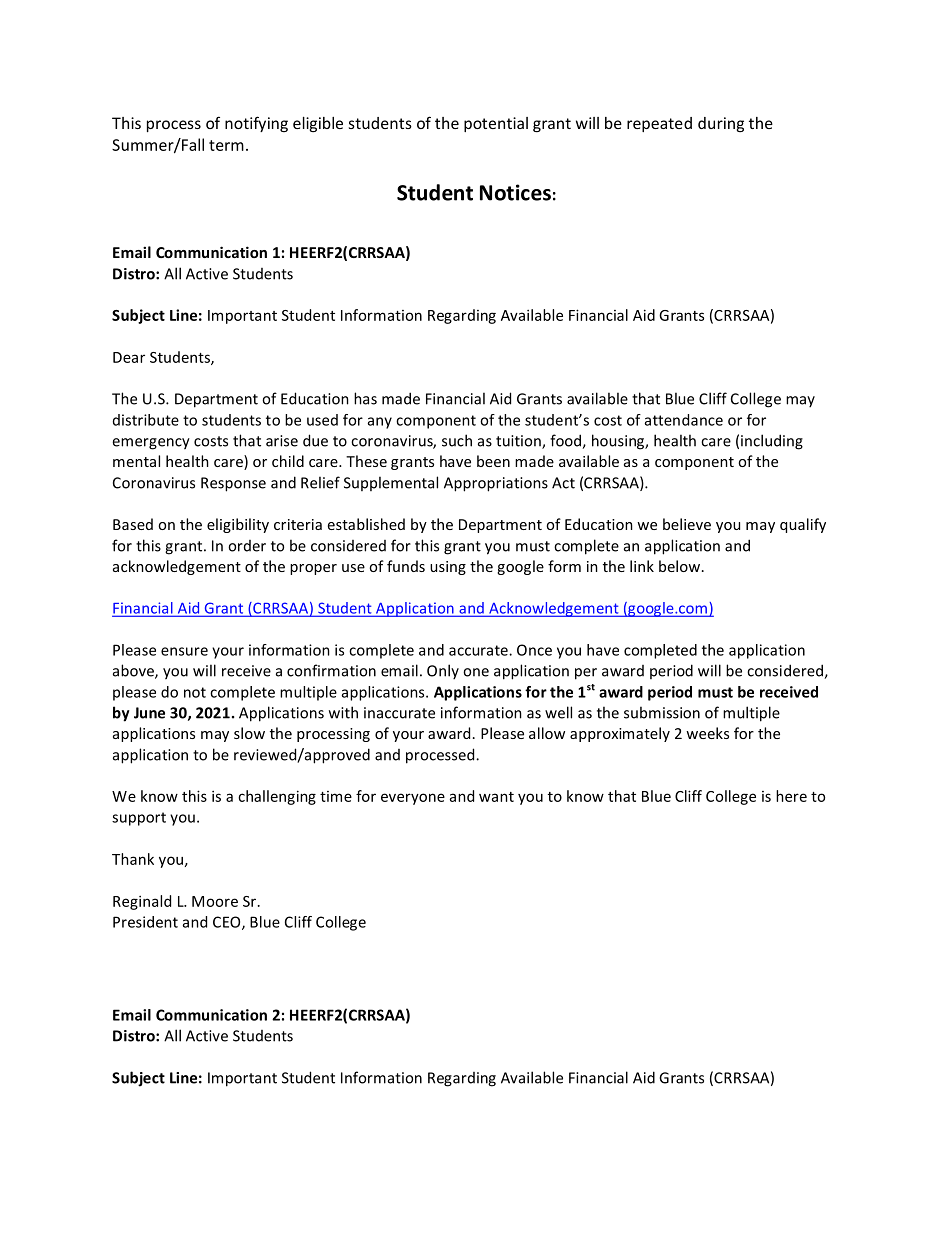 The image size is (952, 1233). I want to click on want, so click(496, 797).
